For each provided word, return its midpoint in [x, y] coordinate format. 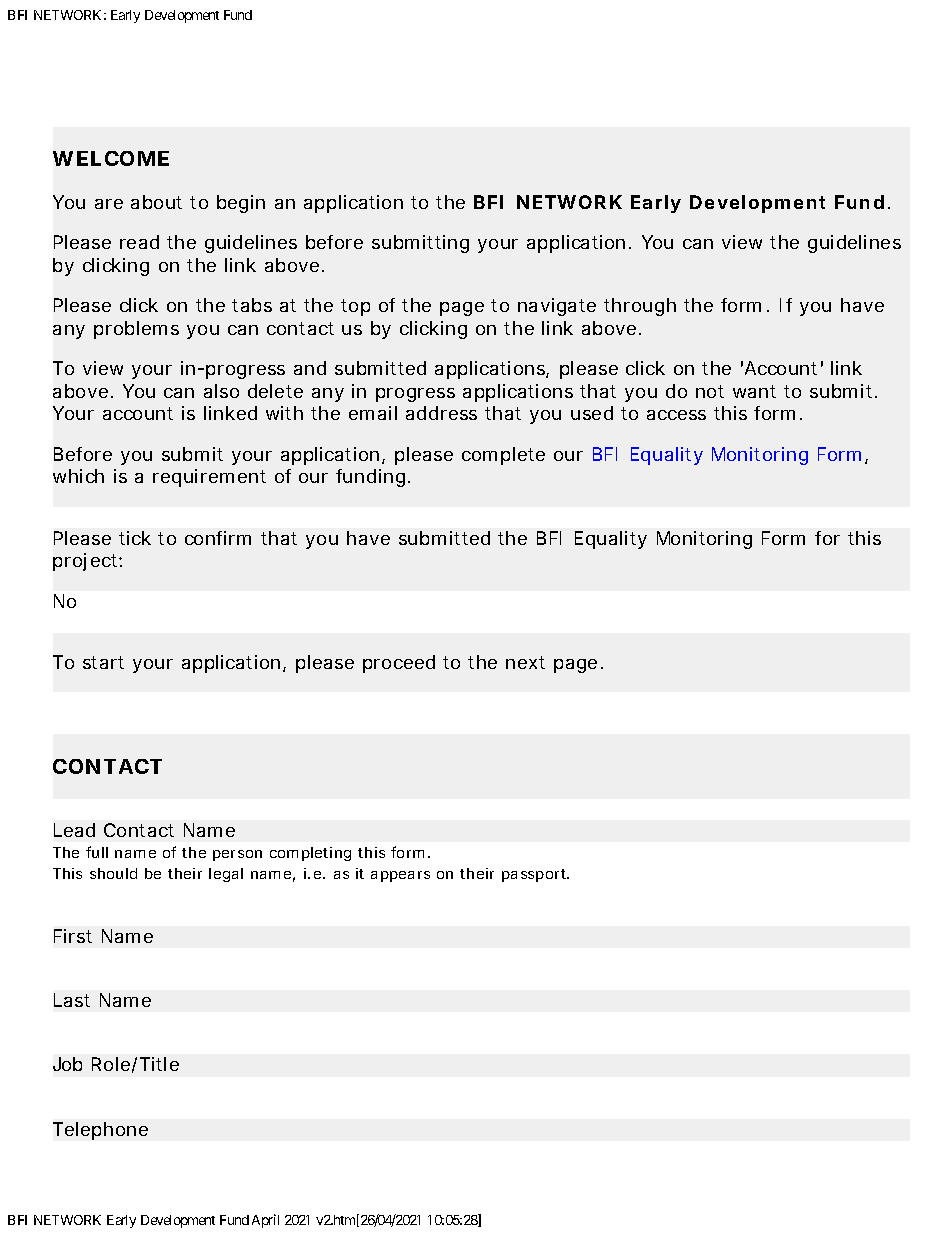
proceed [399, 664]
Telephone [100, 1131]
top [355, 307]
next [525, 662]
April [265, 1221]
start [103, 662]
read [139, 242]
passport [535, 875]
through [640, 307]
